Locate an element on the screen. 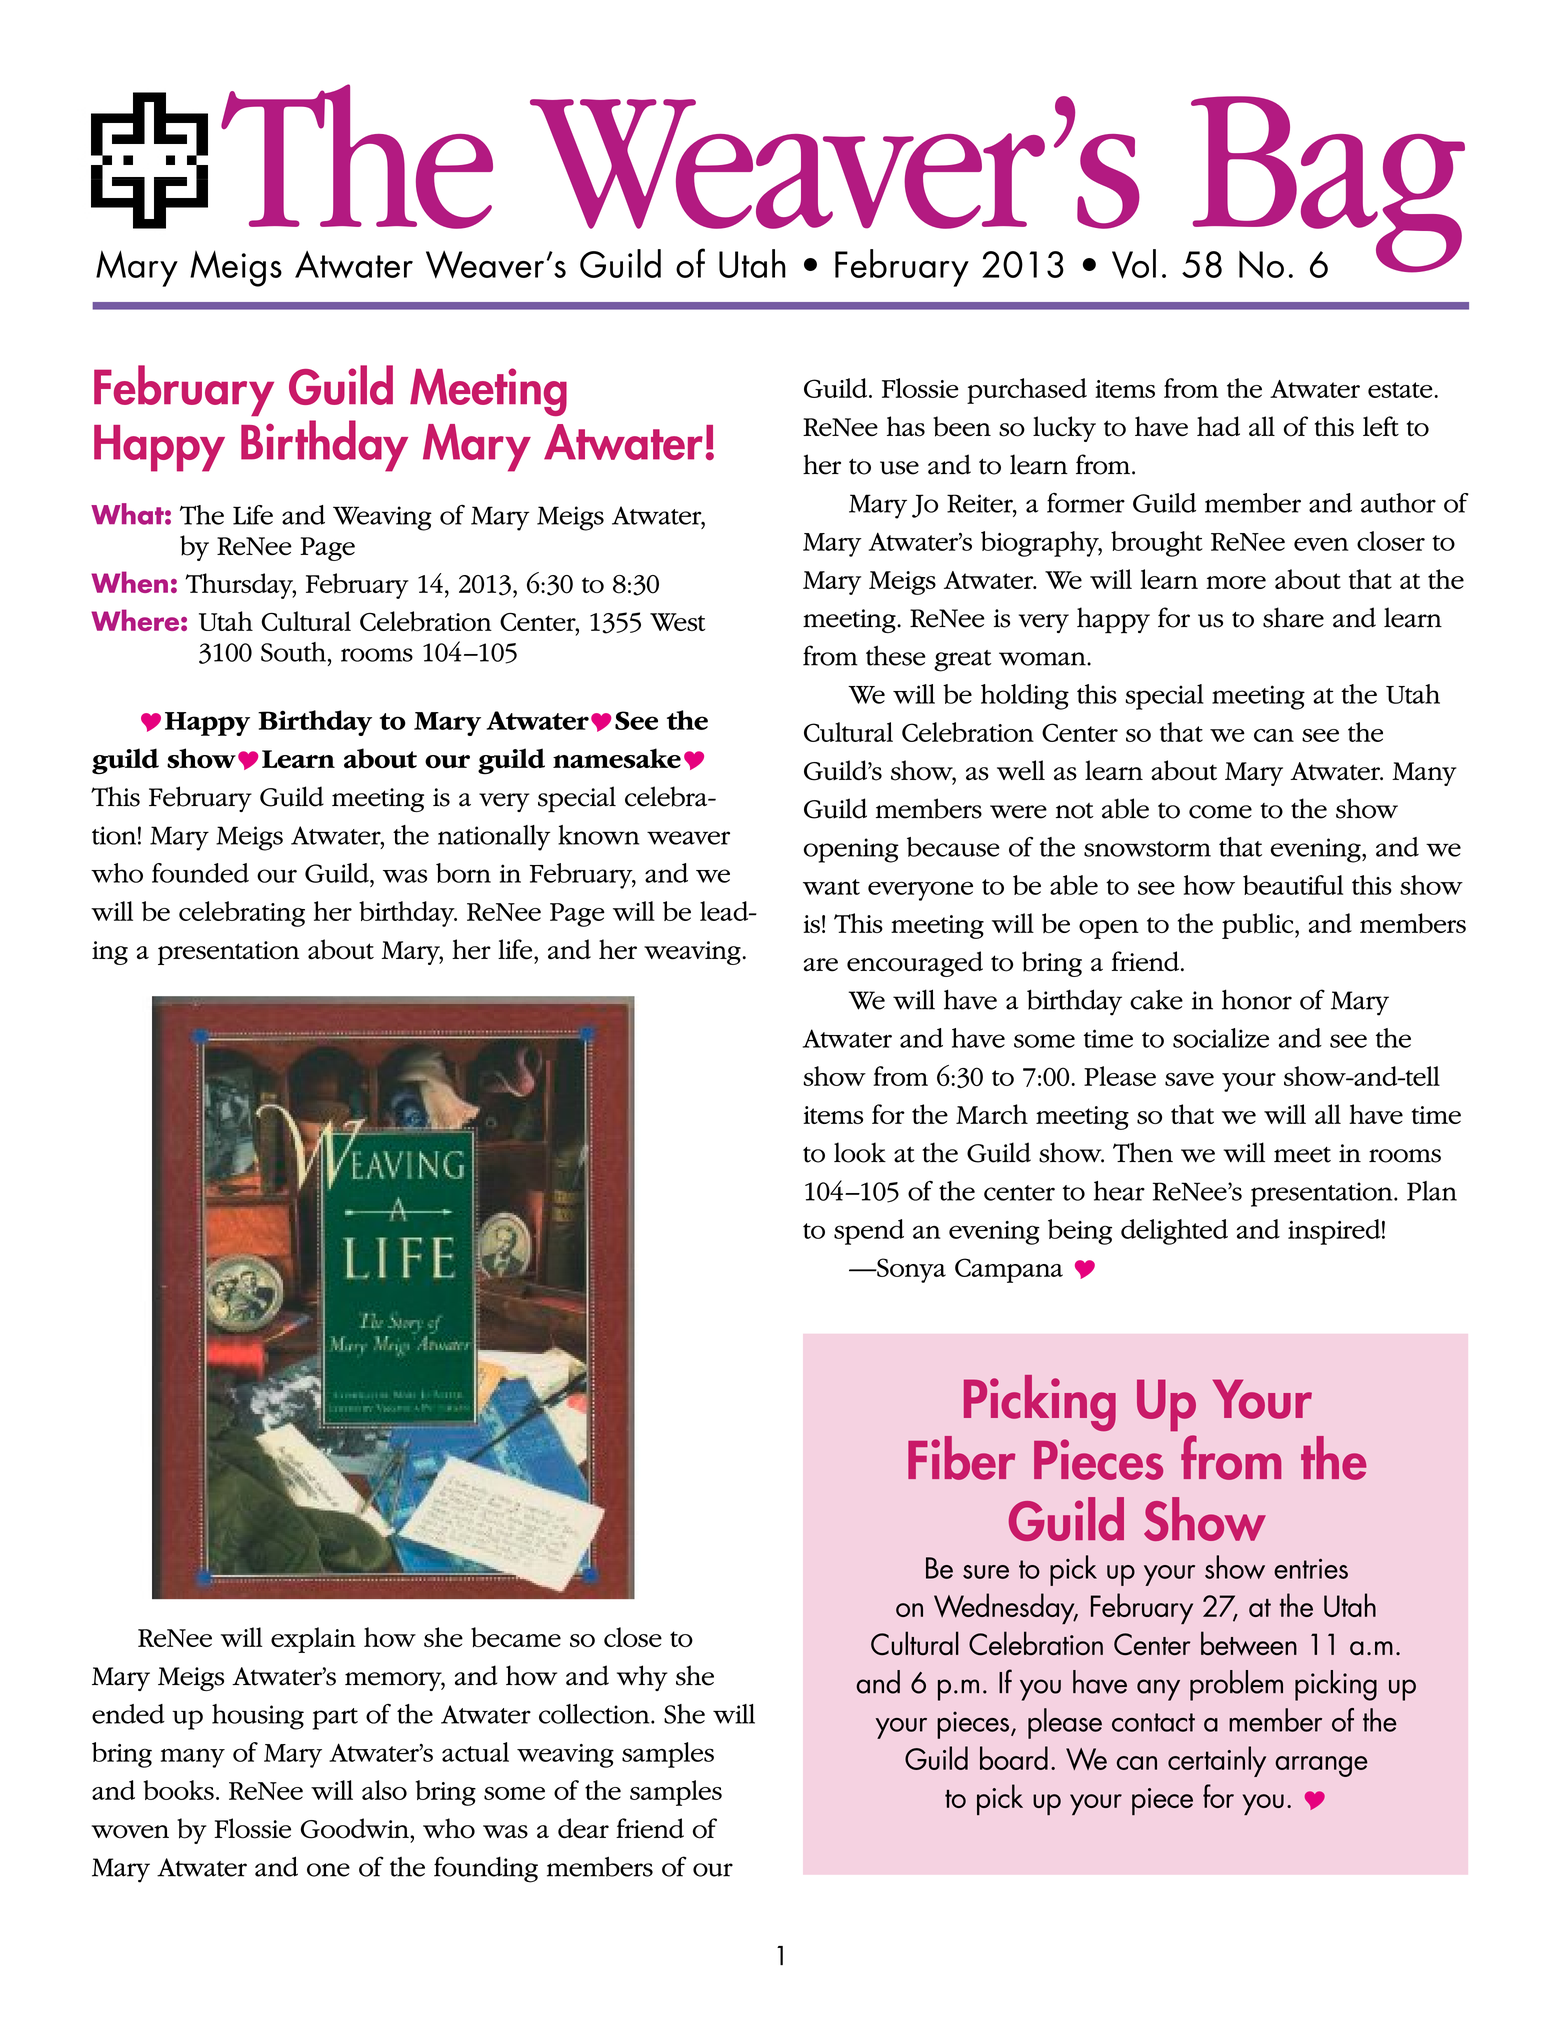  entries is located at coordinates (1311, 1569).
